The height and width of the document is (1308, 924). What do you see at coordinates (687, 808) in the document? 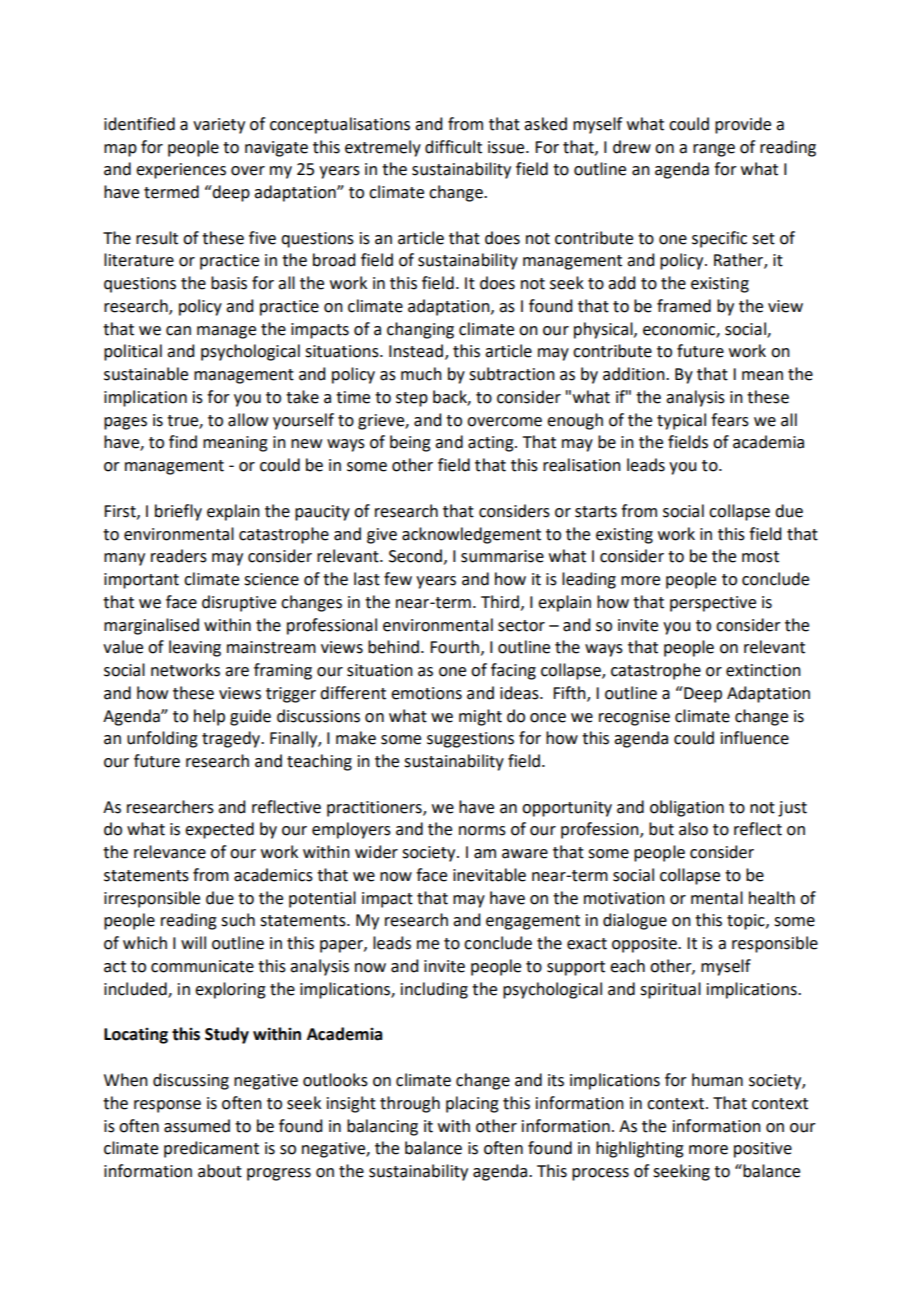
I see `obligation` at bounding box center [687, 808].
